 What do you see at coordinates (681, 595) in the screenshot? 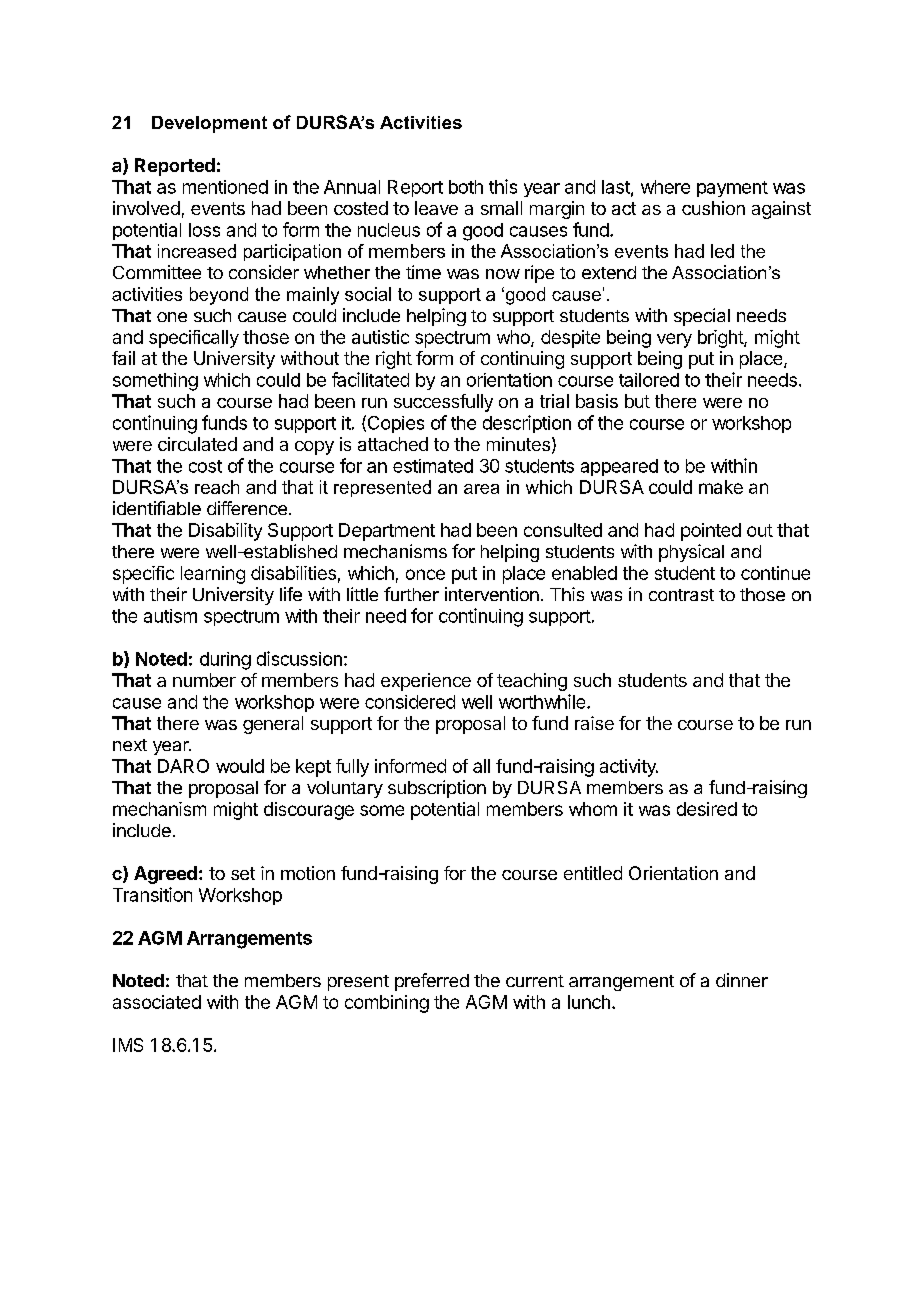
I see `contrast` at bounding box center [681, 595].
